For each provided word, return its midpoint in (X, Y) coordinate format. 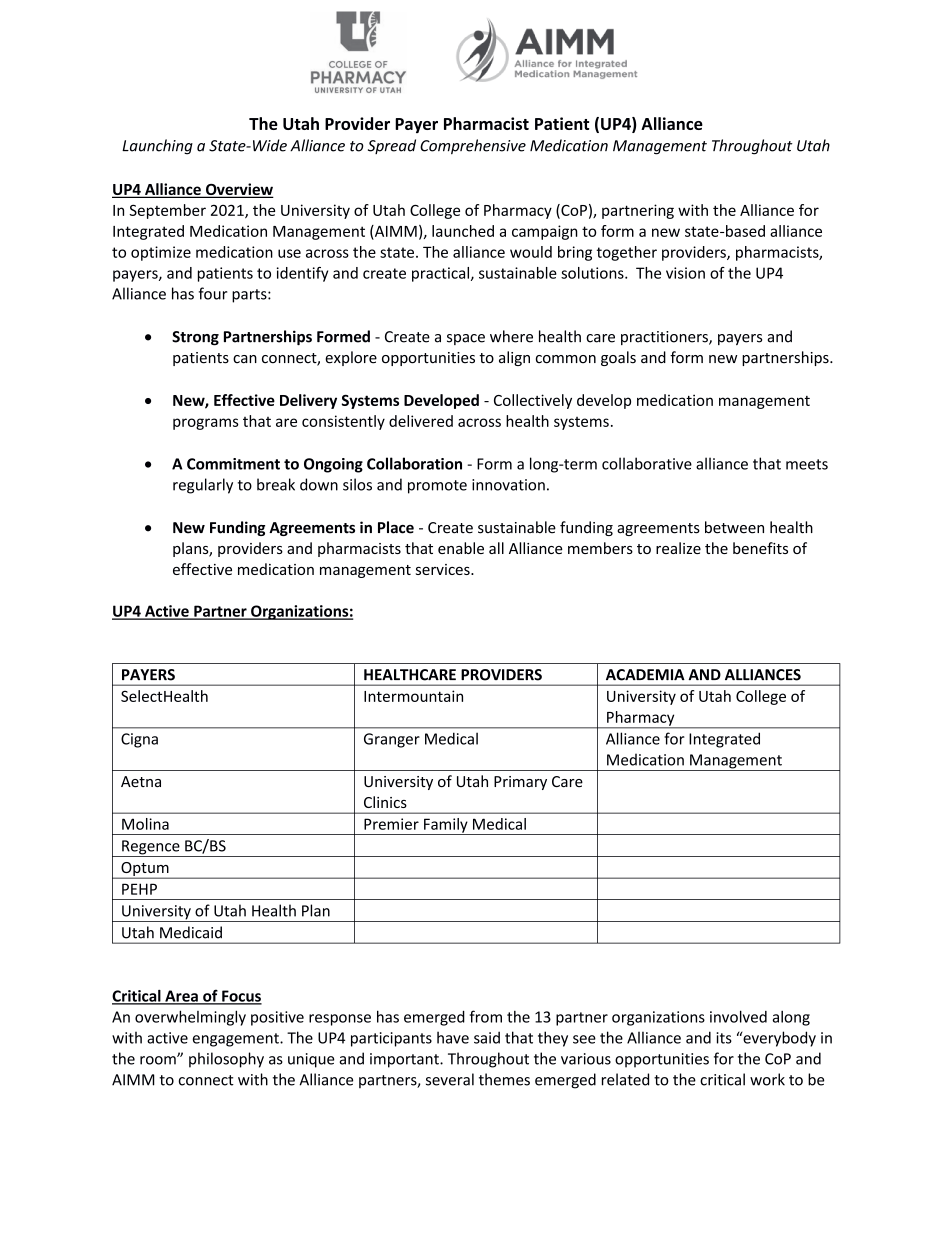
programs (206, 424)
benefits (760, 548)
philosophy (226, 1060)
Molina (145, 824)
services (444, 569)
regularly (203, 486)
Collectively (533, 401)
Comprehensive (473, 146)
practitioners (665, 338)
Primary (520, 783)
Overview (239, 190)
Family (446, 826)
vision (685, 273)
